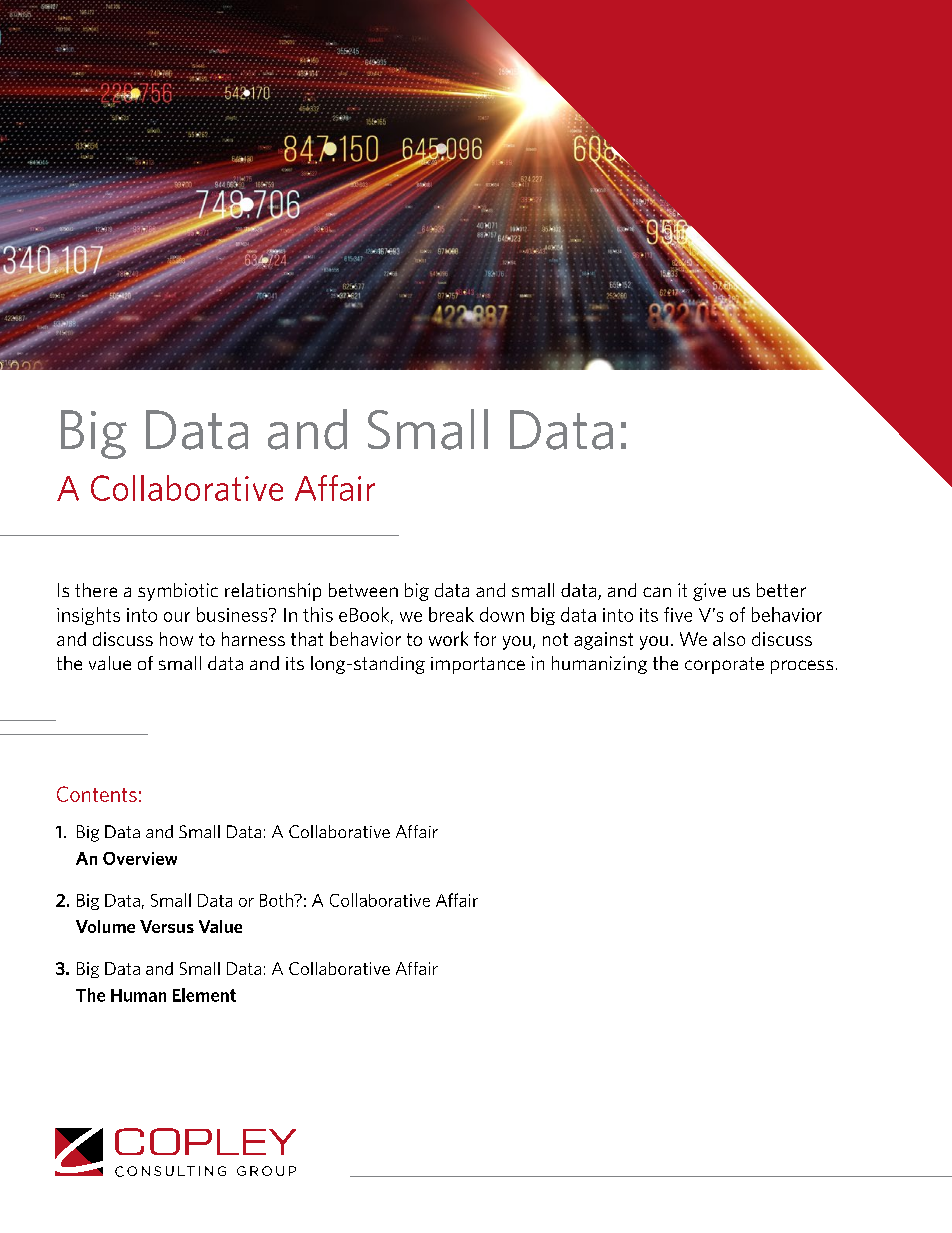 Image resolution: width=952 pixels, height=1233 pixels. Describe the element at coordinates (709, 592) in the screenshot. I see `give` at that location.
